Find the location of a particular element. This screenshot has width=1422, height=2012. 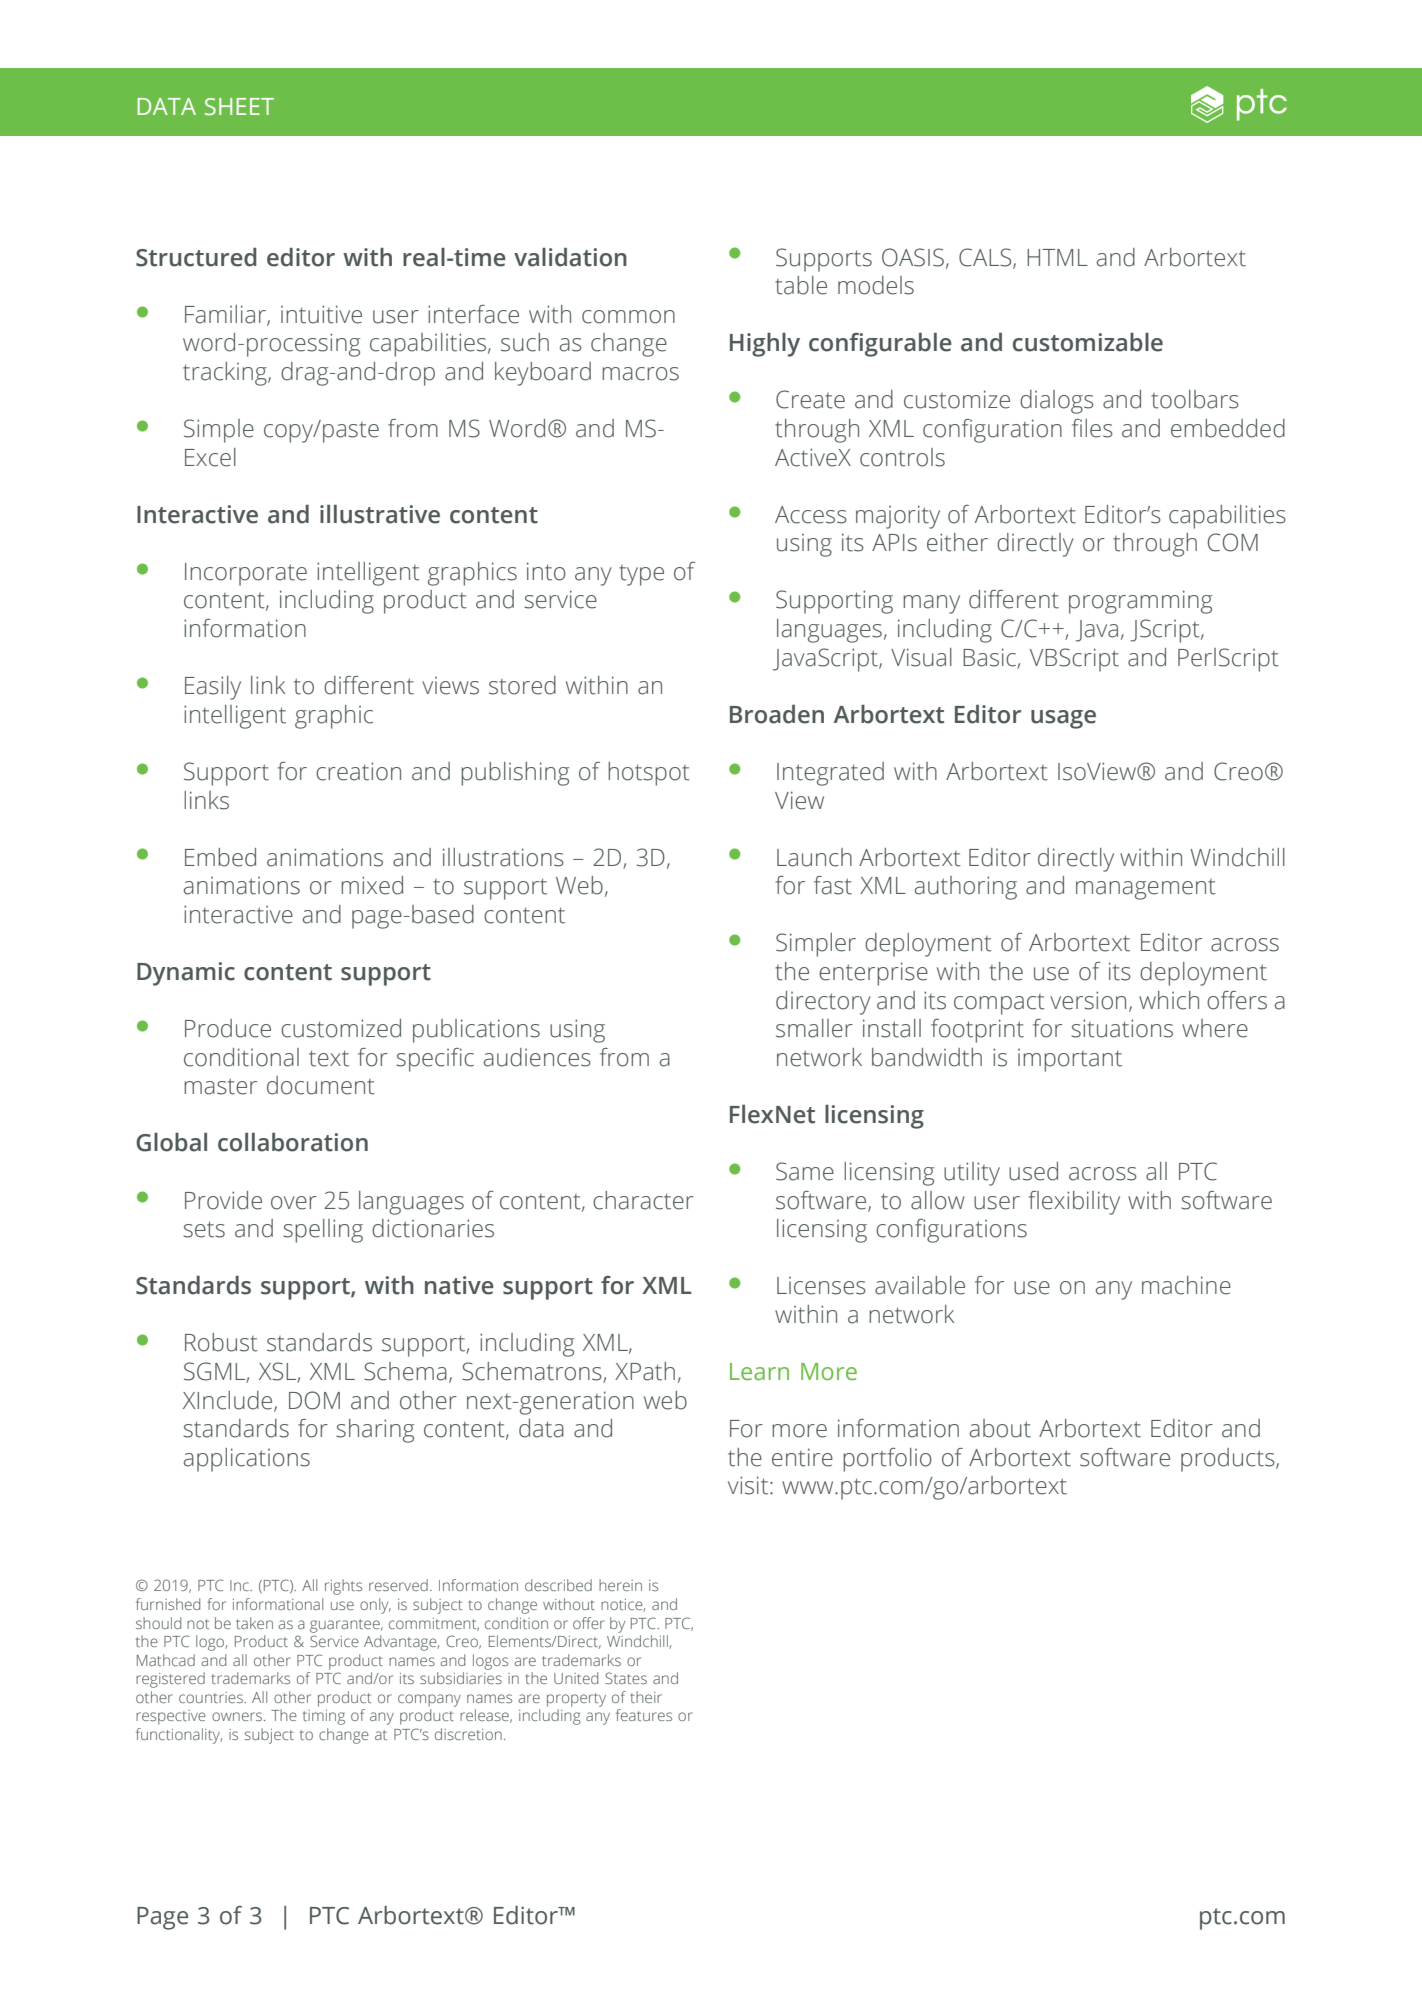

character is located at coordinates (643, 1200).
